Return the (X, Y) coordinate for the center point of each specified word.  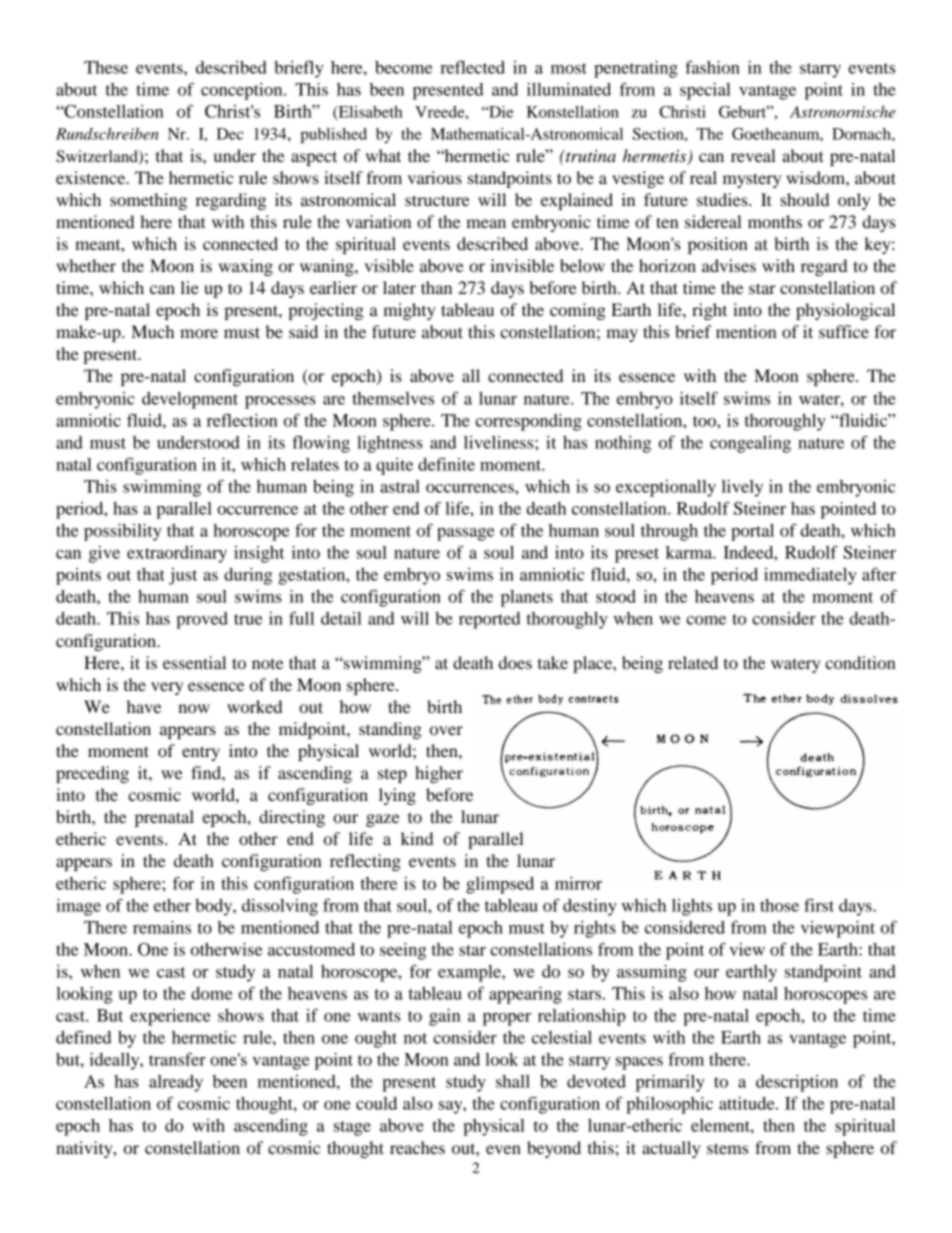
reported (490, 620)
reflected (472, 67)
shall (513, 1081)
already (176, 1083)
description (797, 1083)
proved (202, 620)
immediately (810, 576)
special (705, 91)
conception (243, 91)
